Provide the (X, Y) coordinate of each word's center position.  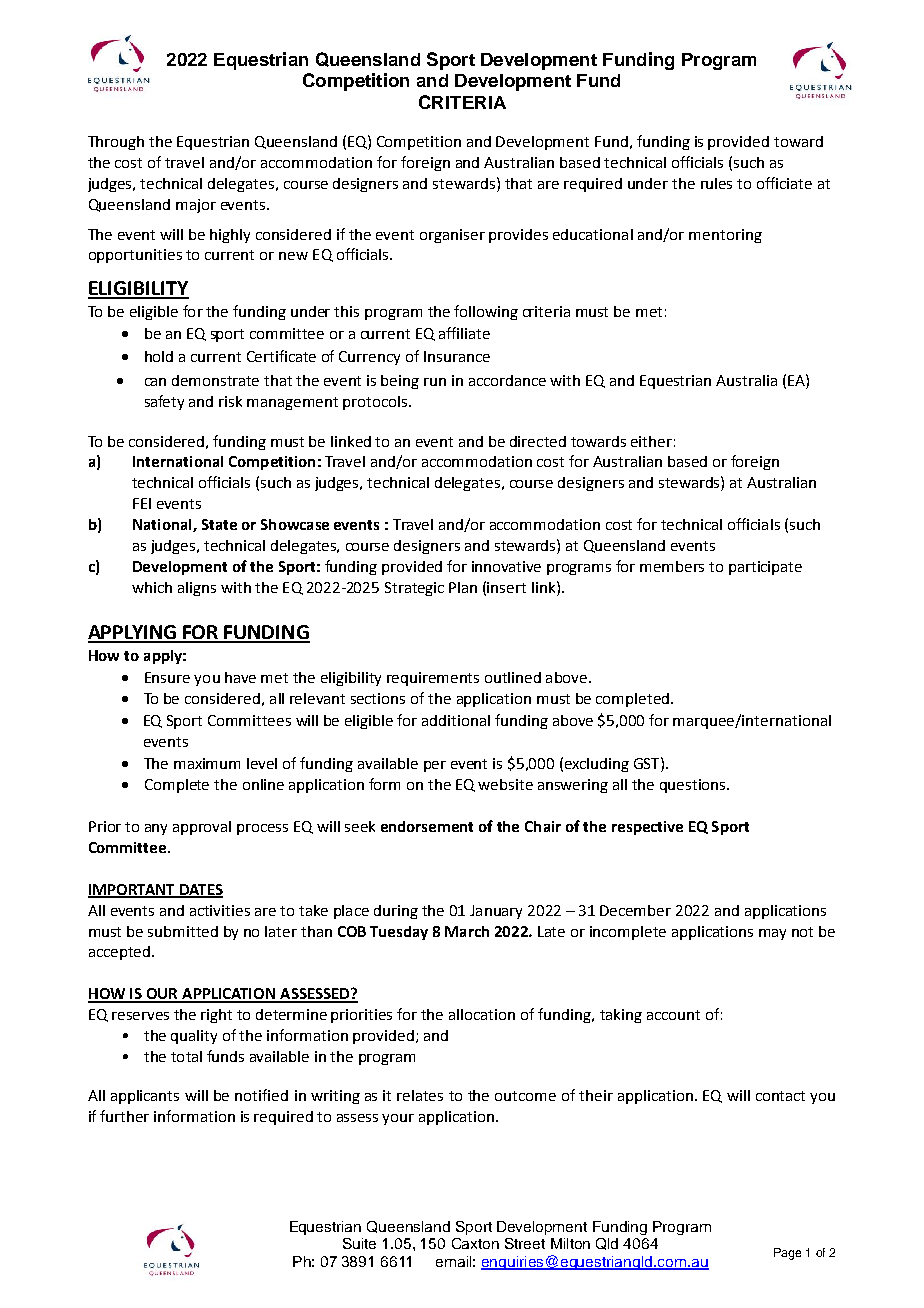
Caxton (475, 1243)
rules (716, 183)
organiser (452, 236)
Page (787, 1254)
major (196, 206)
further (124, 1116)
